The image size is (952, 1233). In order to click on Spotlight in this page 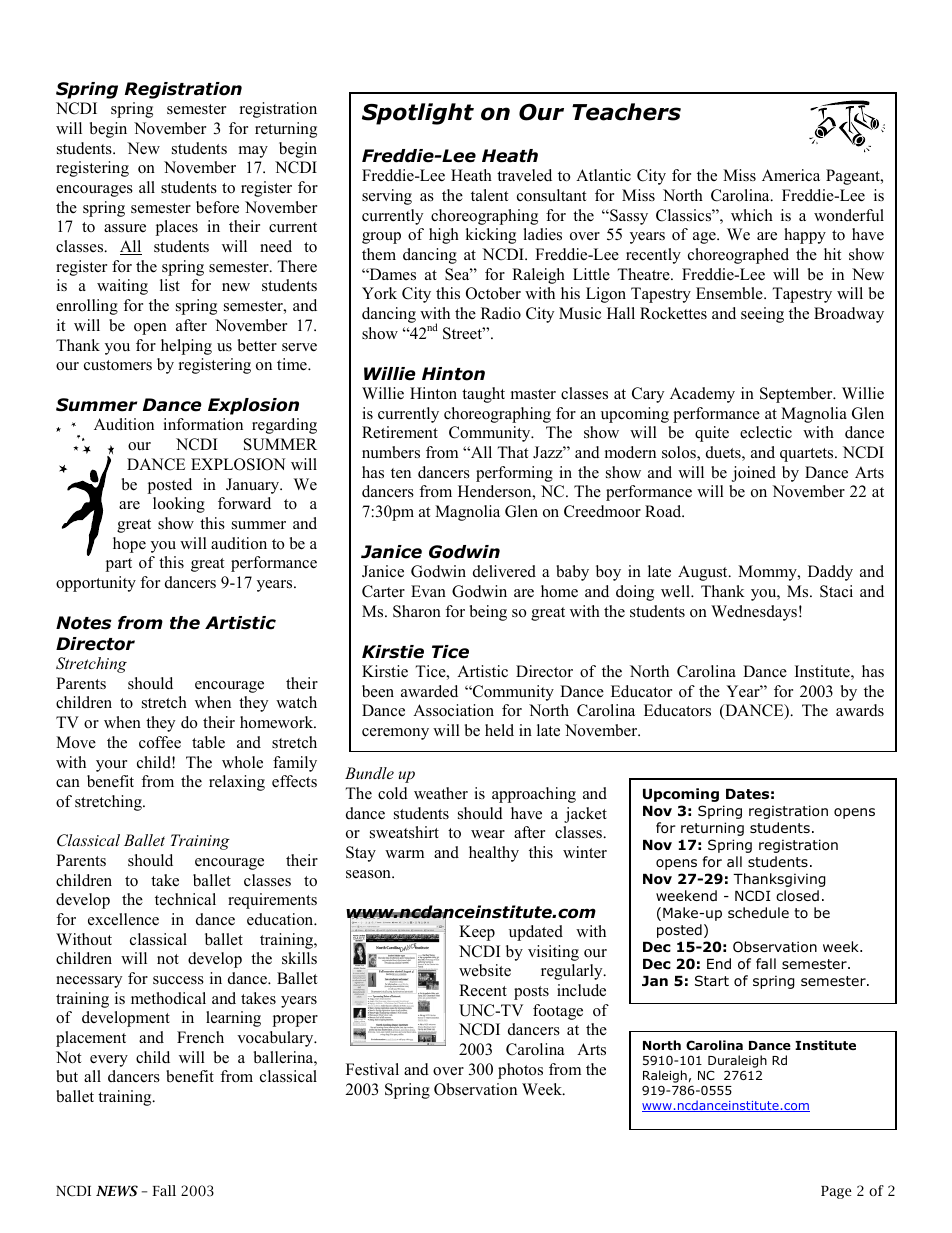, I will do `click(418, 114)`.
